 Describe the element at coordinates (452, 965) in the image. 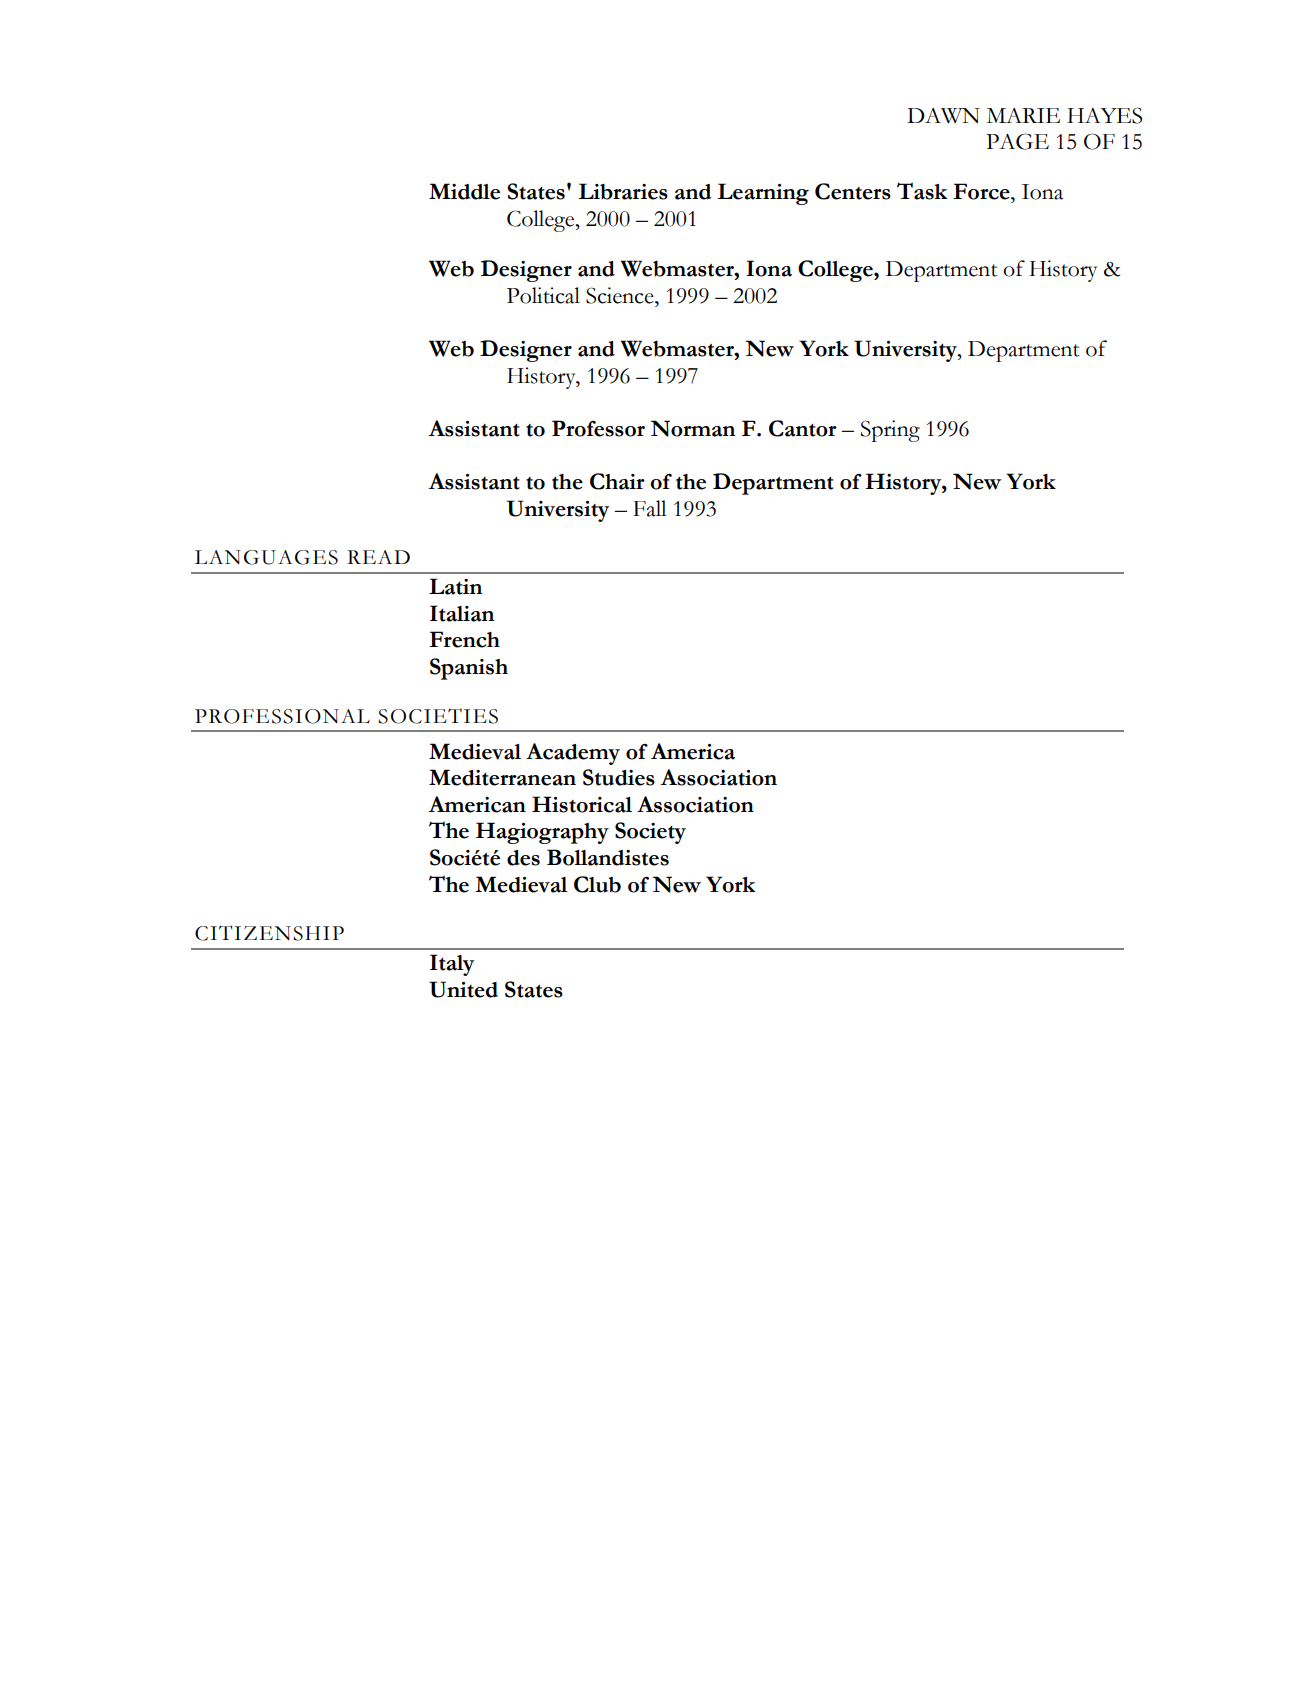

I see `Italy` at that location.
